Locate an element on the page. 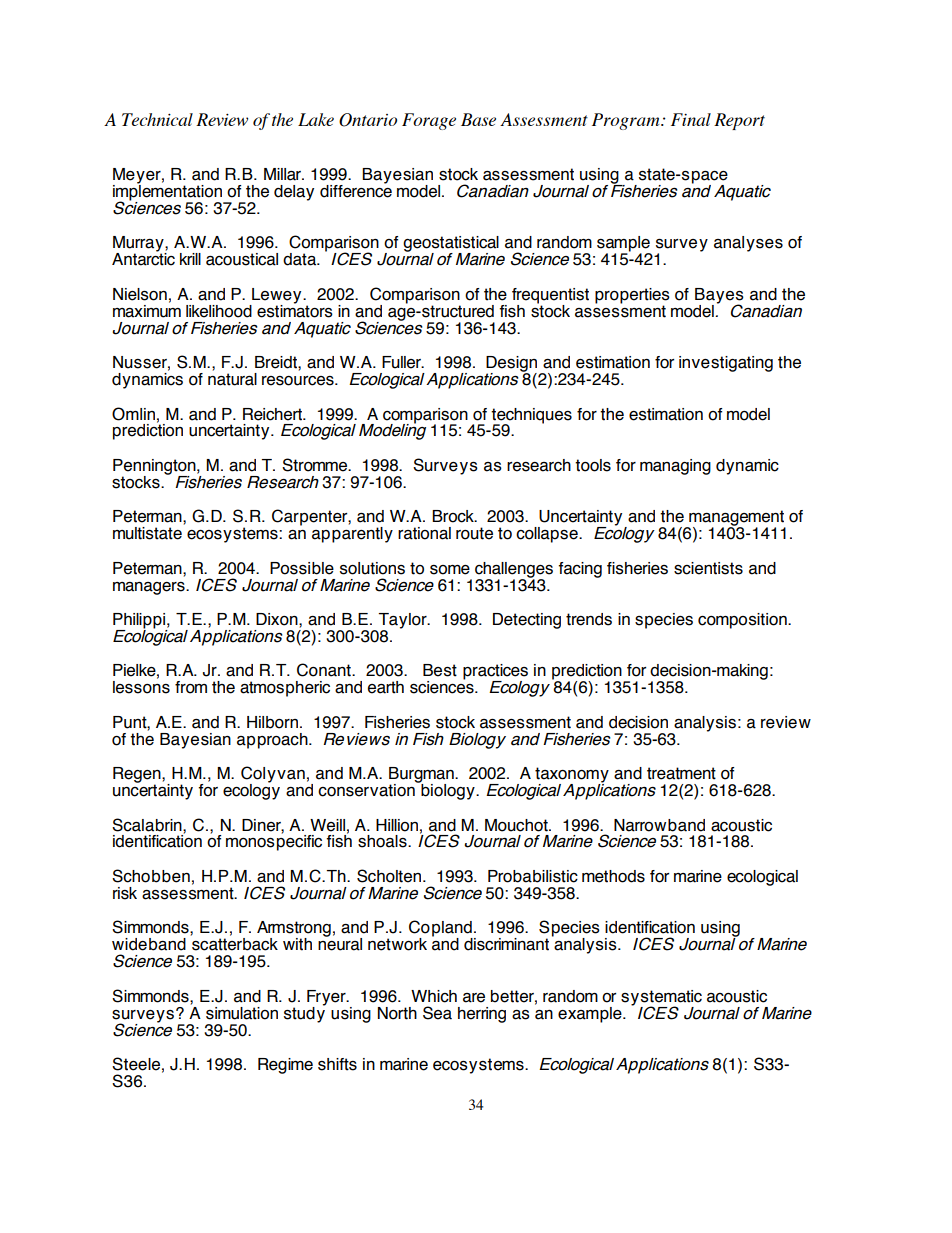 Image resolution: width=952 pixels, height=1233 pixels. Narrowband is located at coordinates (659, 825).
